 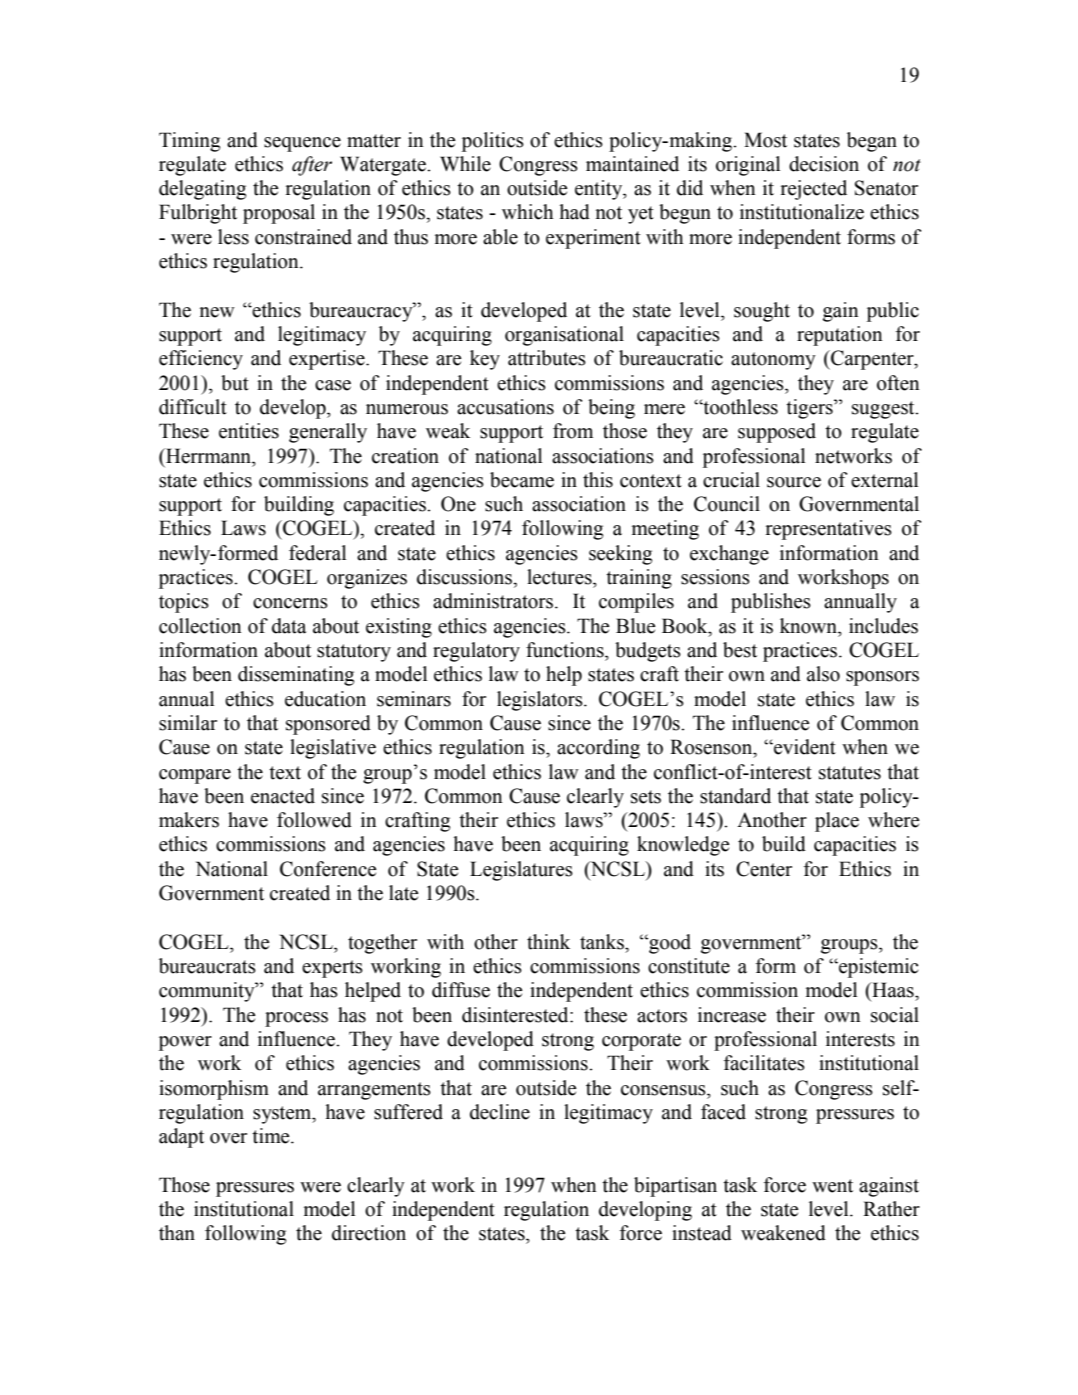 What do you see at coordinates (500, 1112) in the page?
I see `decline` at bounding box center [500, 1112].
